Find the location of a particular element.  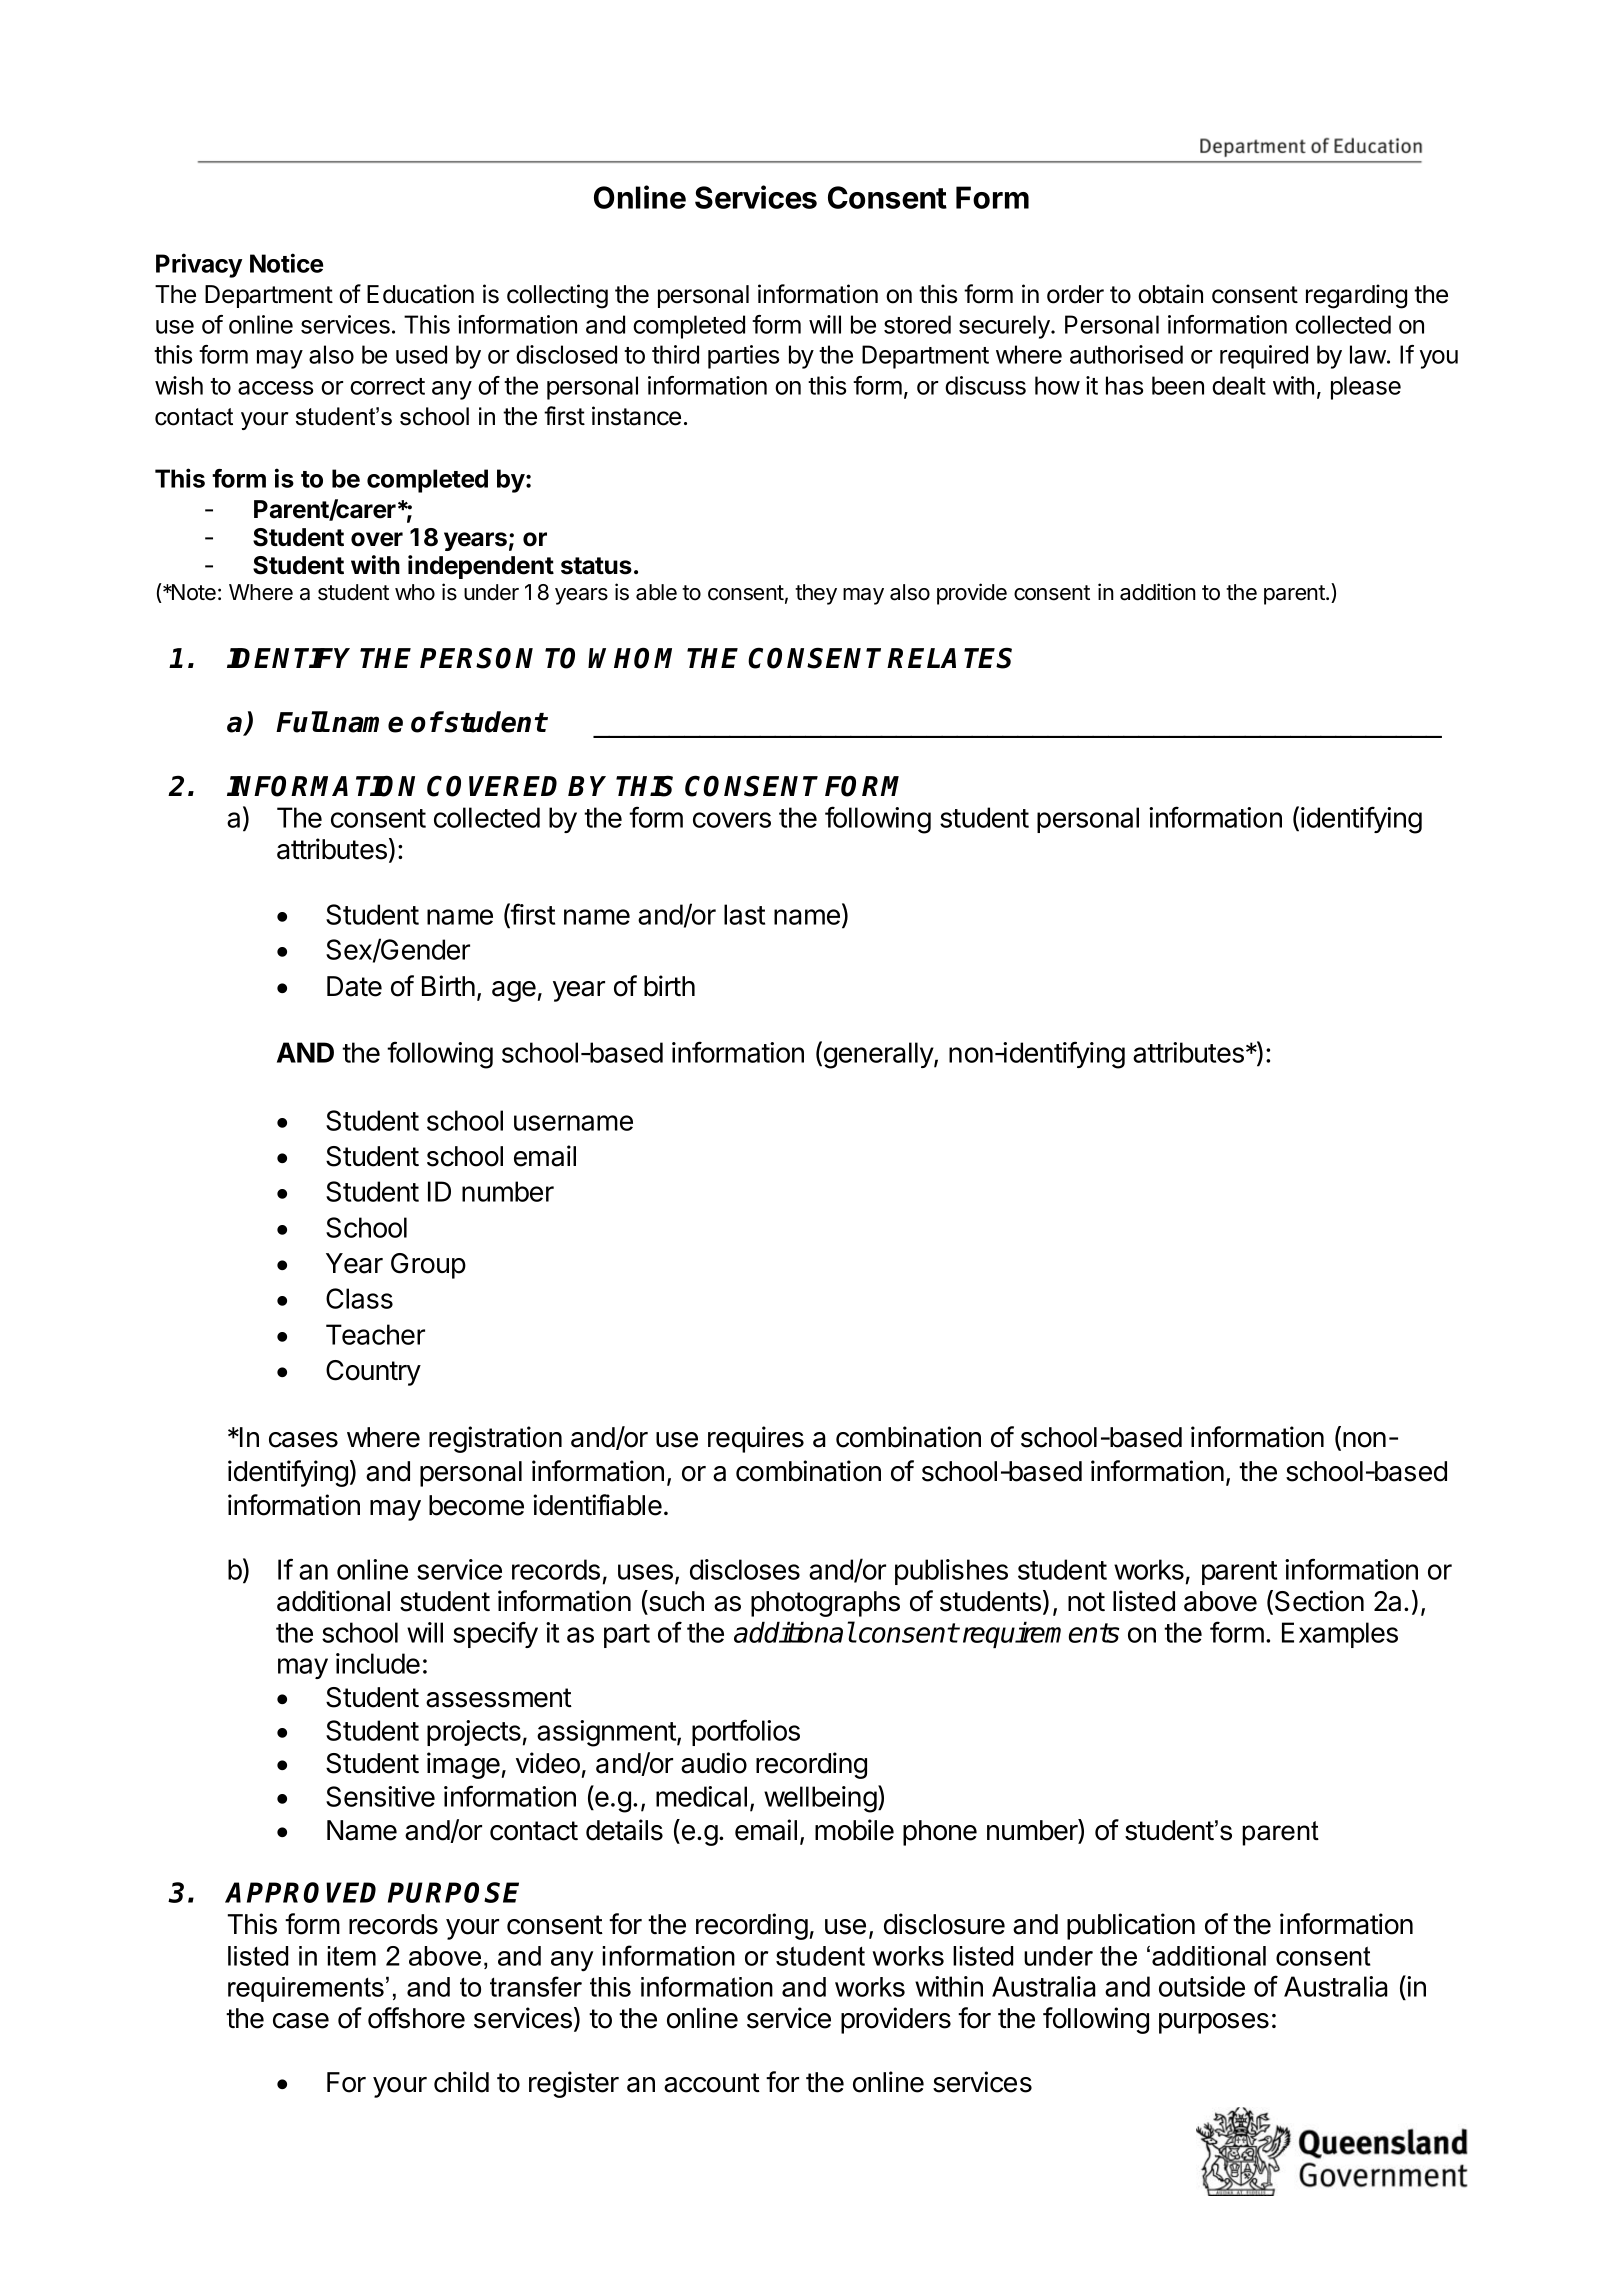

outside is located at coordinates (1202, 1986).
